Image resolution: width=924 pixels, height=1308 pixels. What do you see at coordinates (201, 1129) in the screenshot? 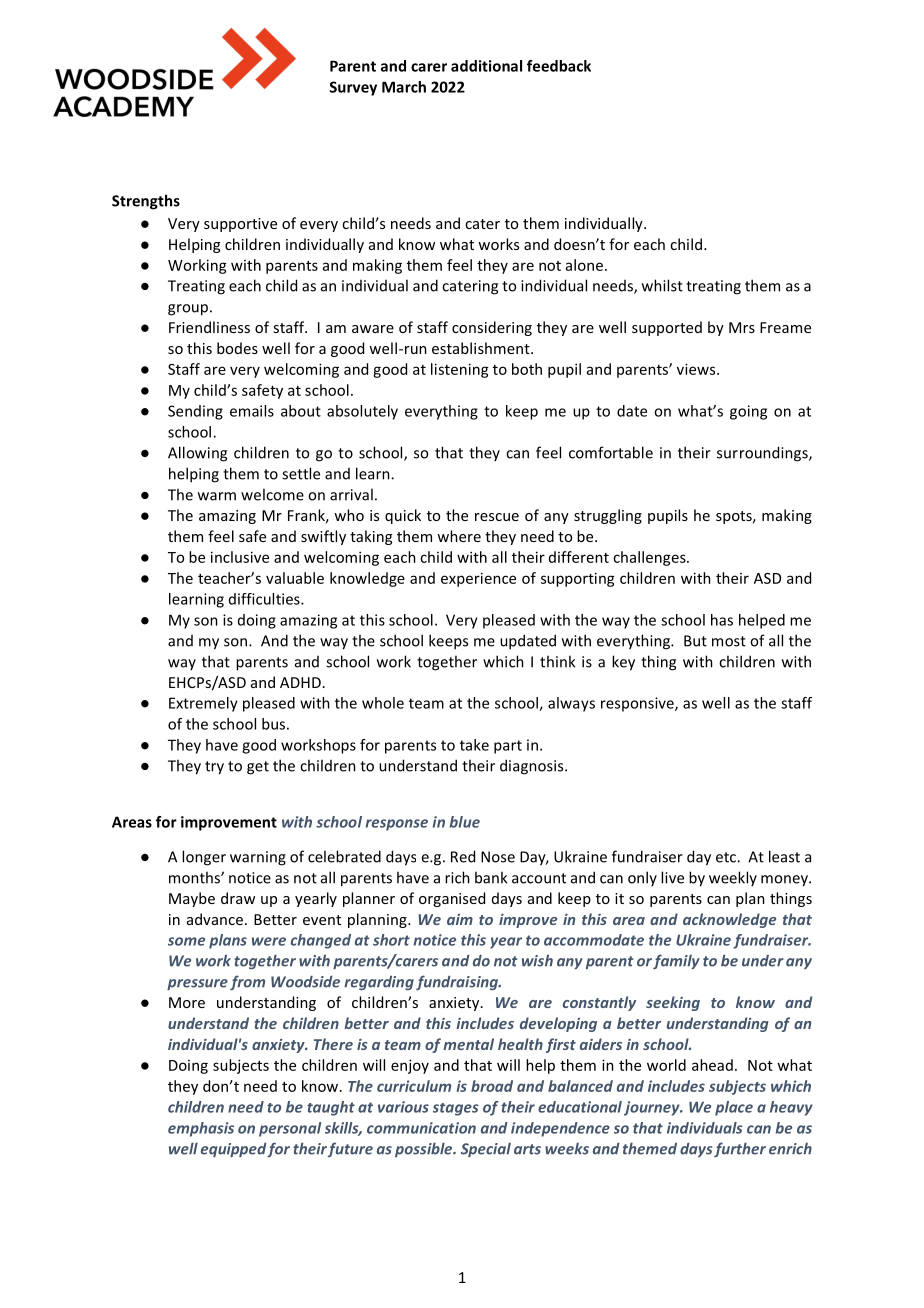
I see `emphasis` at bounding box center [201, 1129].
